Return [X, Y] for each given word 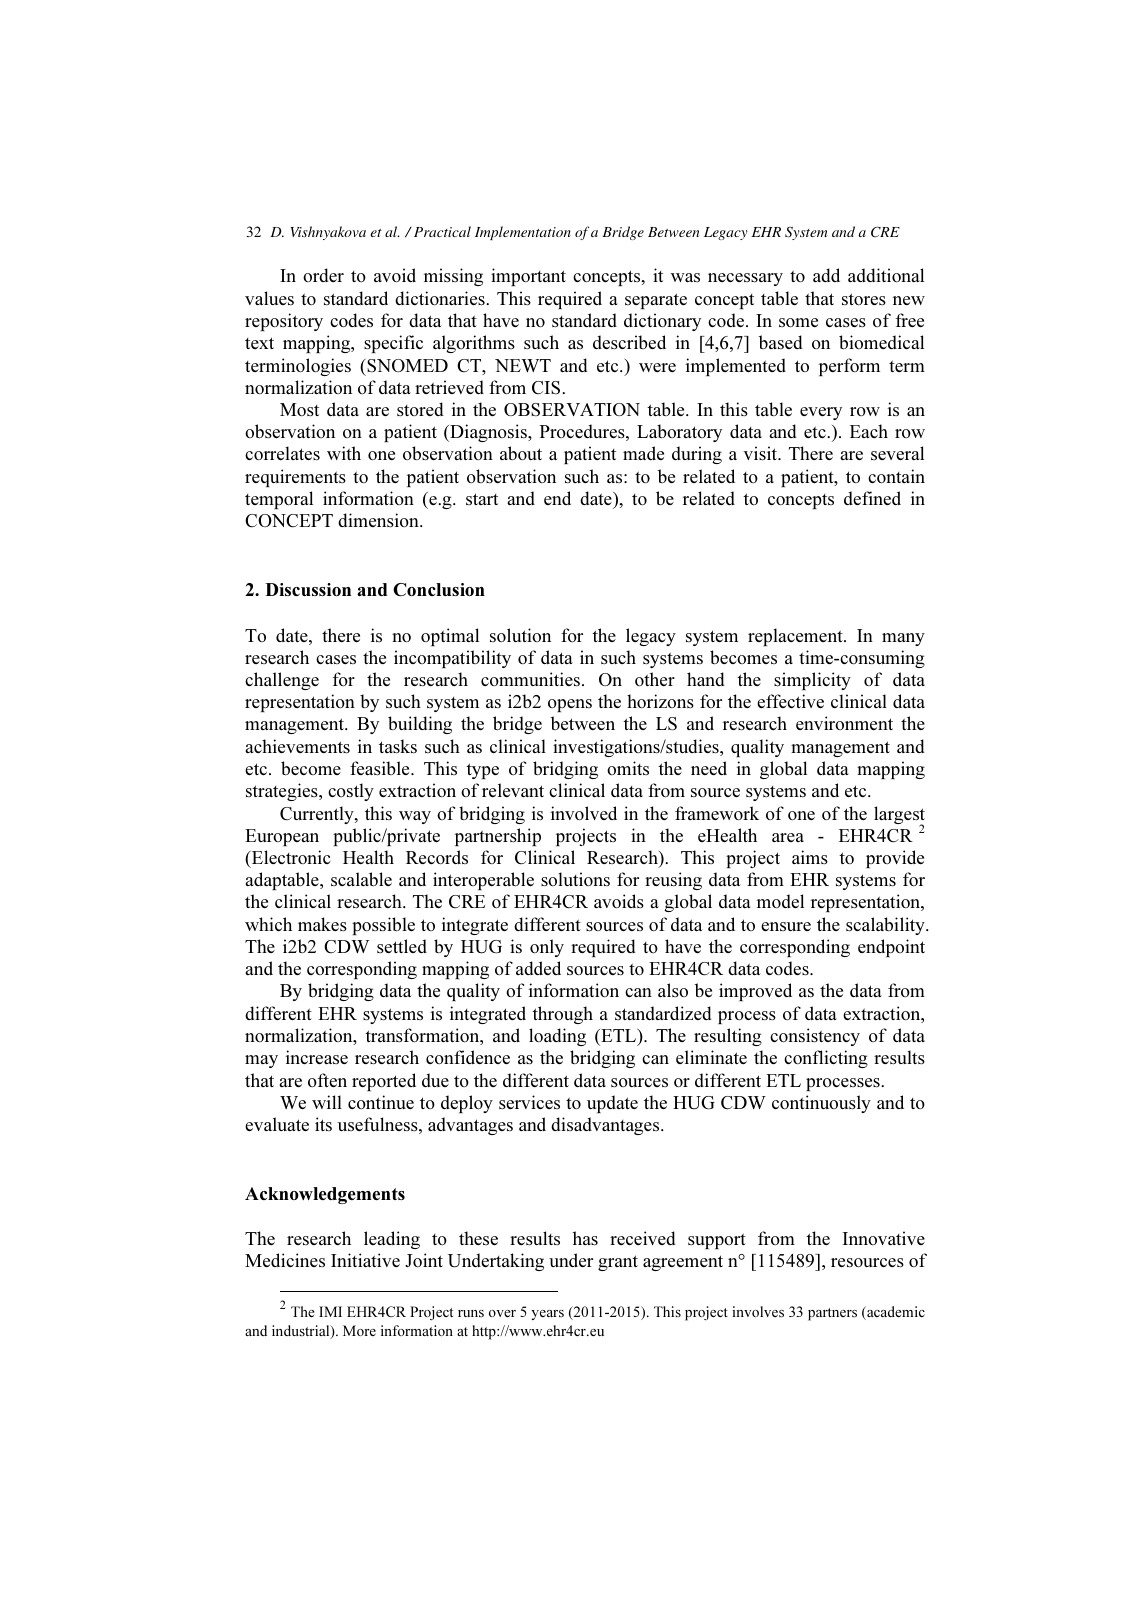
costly [351, 792]
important [528, 277]
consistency [815, 1037]
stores [864, 299]
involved [584, 813]
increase [317, 1057]
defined [872, 498]
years [547, 1315]
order [323, 275]
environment [844, 723]
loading [557, 1037]
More [359, 1330]
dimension [379, 520]
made [643, 453]
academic [895, 1313]
